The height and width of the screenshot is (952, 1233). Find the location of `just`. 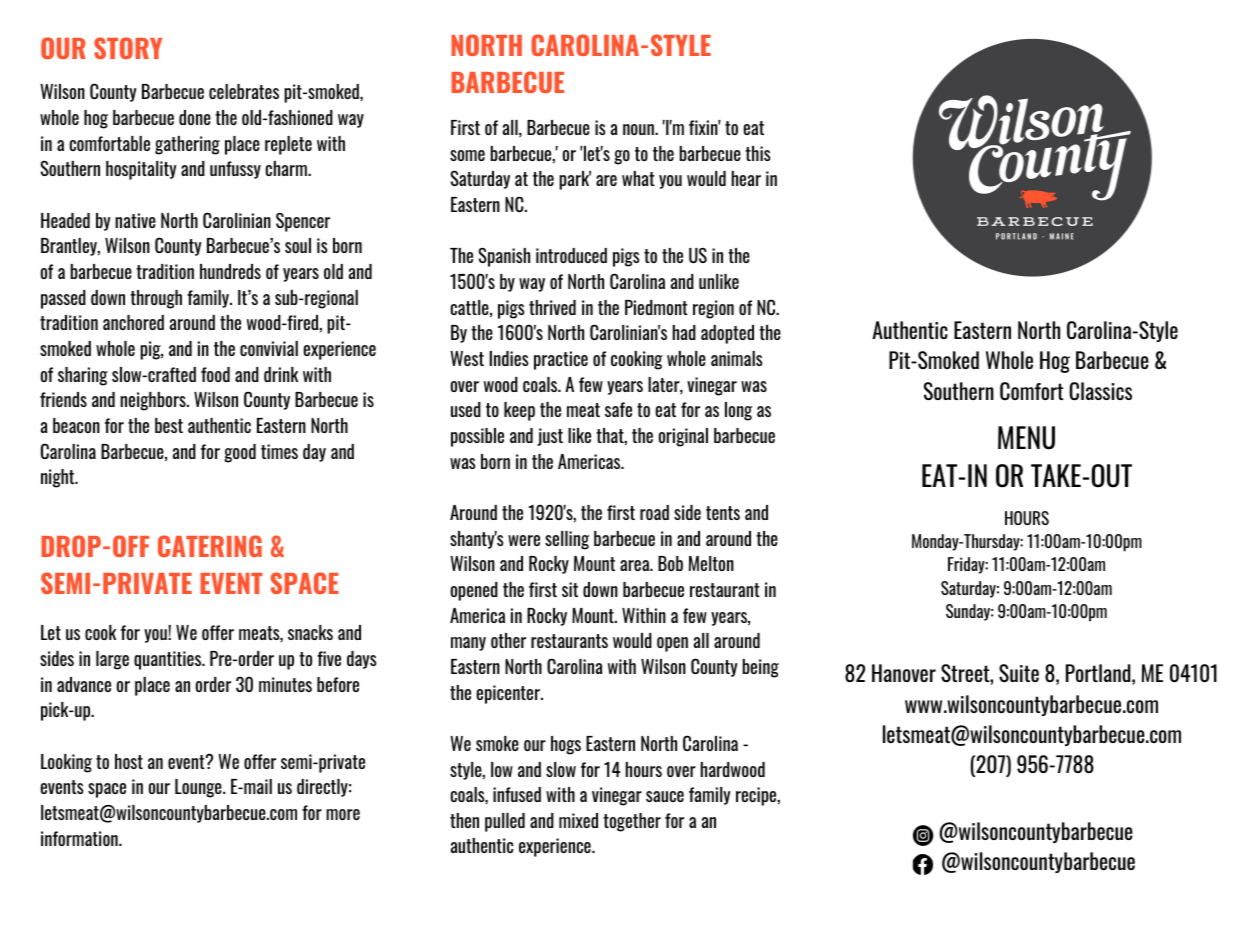

just is located at coordinates (550, 437).
